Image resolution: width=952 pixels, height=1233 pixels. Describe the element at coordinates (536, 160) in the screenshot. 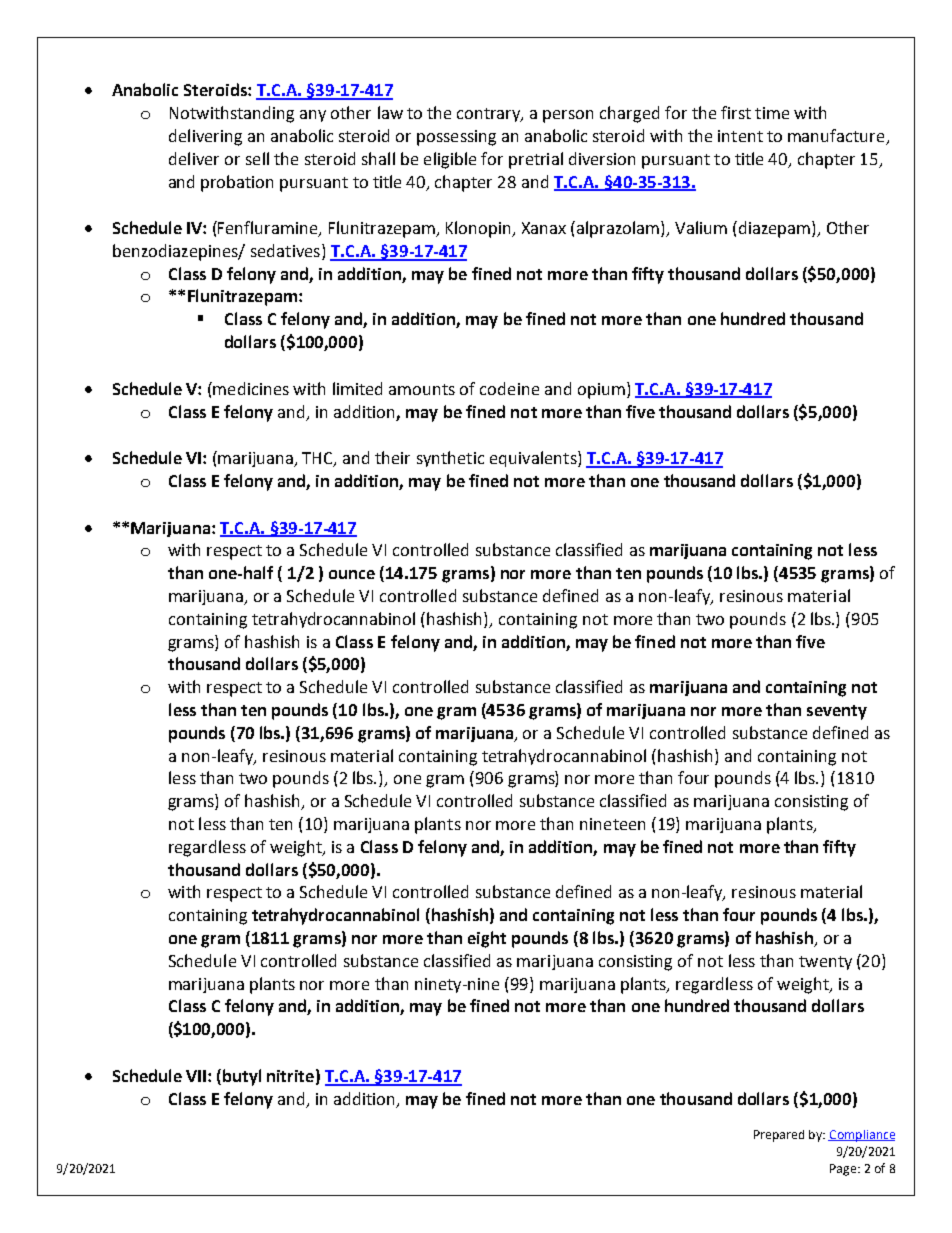

I see `pretrial` at that location.
